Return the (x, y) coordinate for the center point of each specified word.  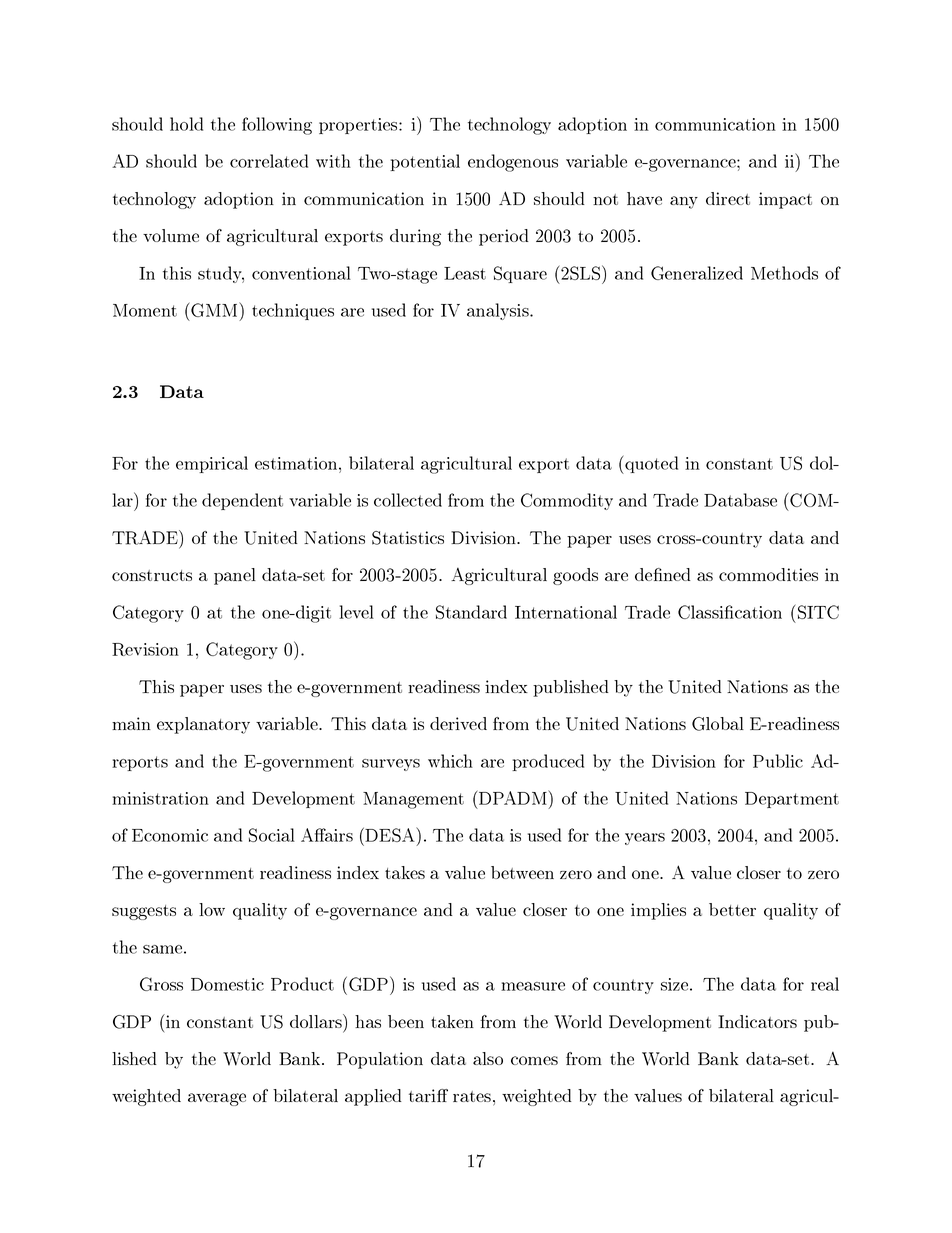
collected (408, 500)
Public (778, 761)
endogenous (513, 163)
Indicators (757, 1021)
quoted (650, 464)
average (217, 1099)
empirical (212, 464)
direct (728, 198)
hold (186, 124)
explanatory (203, 725)
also (488, 1058)
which (450, 761)
